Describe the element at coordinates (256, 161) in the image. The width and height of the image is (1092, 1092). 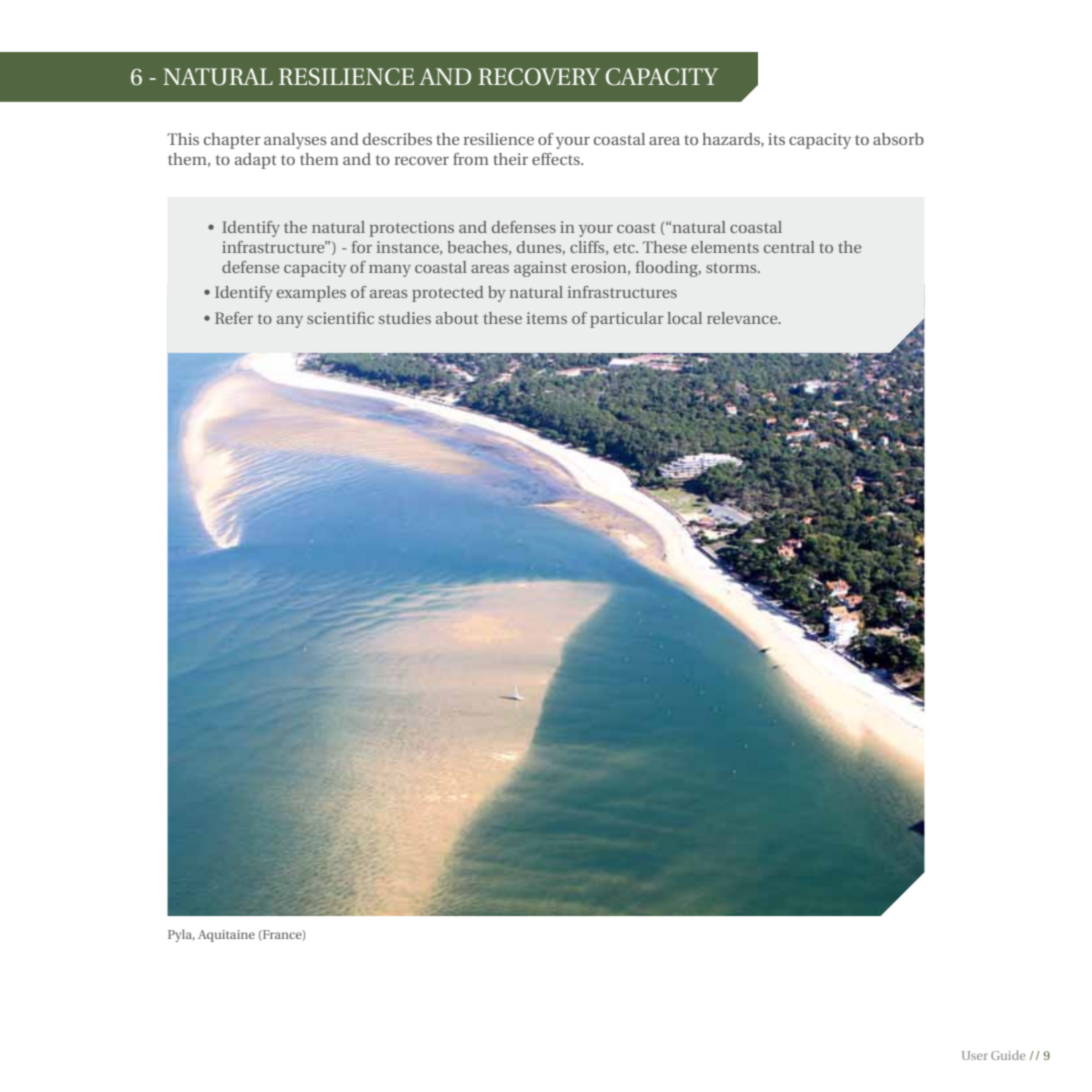
I see `adapt` at that location.
